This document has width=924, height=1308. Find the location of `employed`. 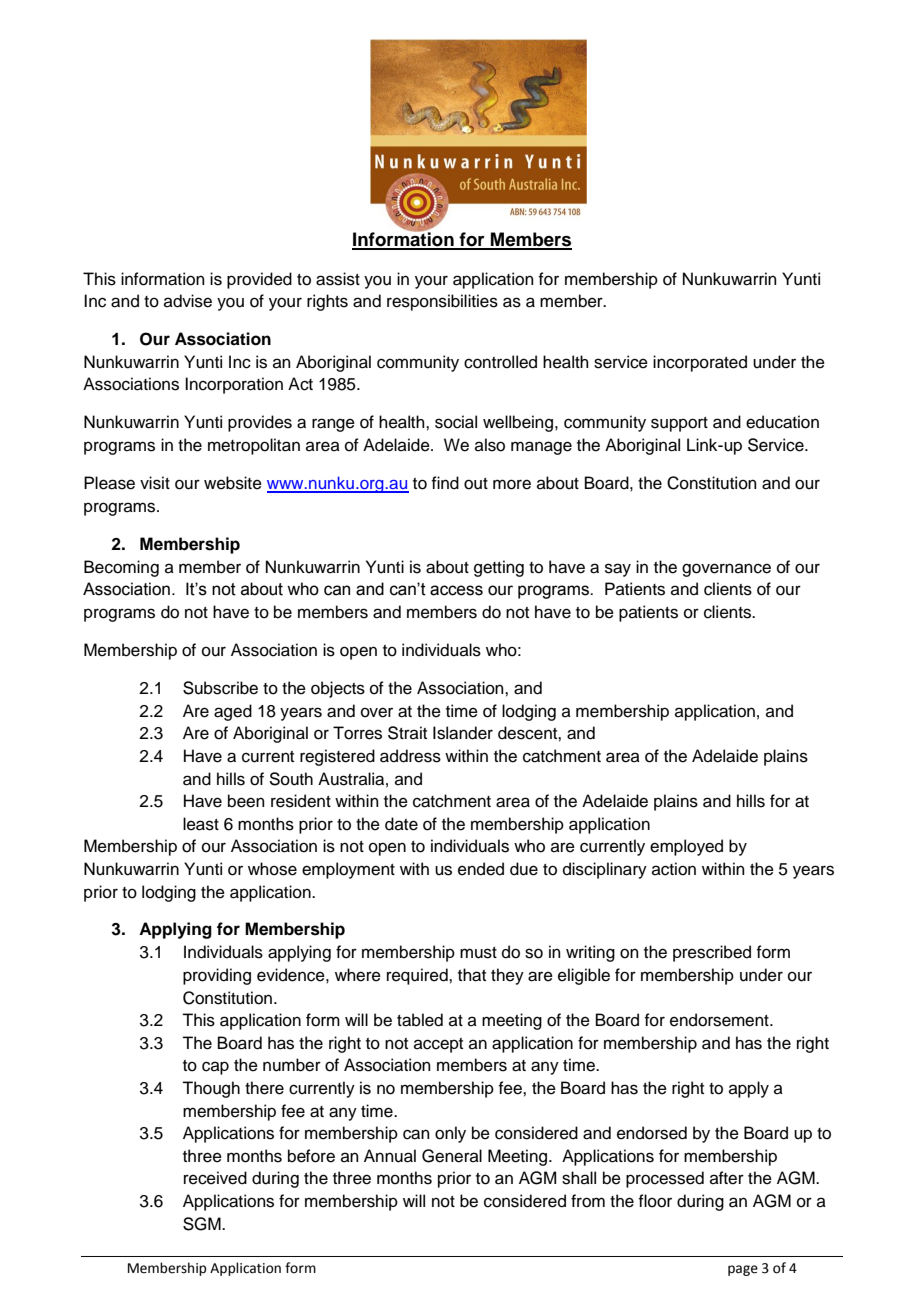

employed is located at coordinates (686, 847).
